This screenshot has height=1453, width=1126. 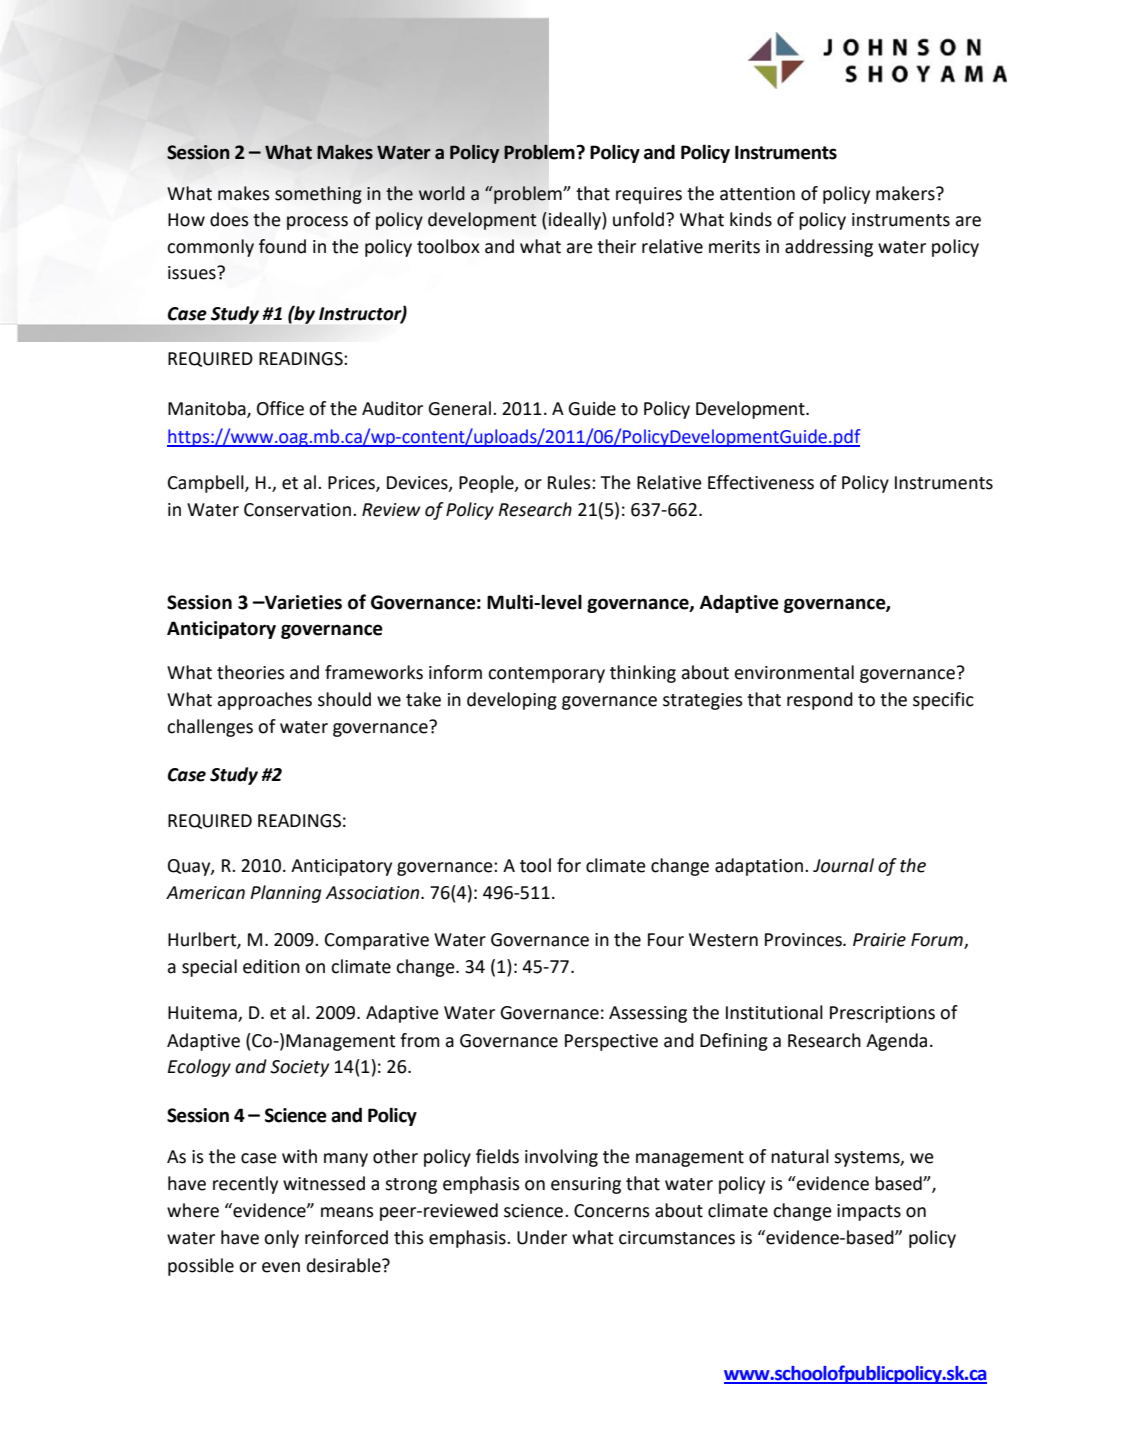 What do you see at coordinates (282, 246) in the screenshot?
I see `found` at bounding box center [282, 246].
